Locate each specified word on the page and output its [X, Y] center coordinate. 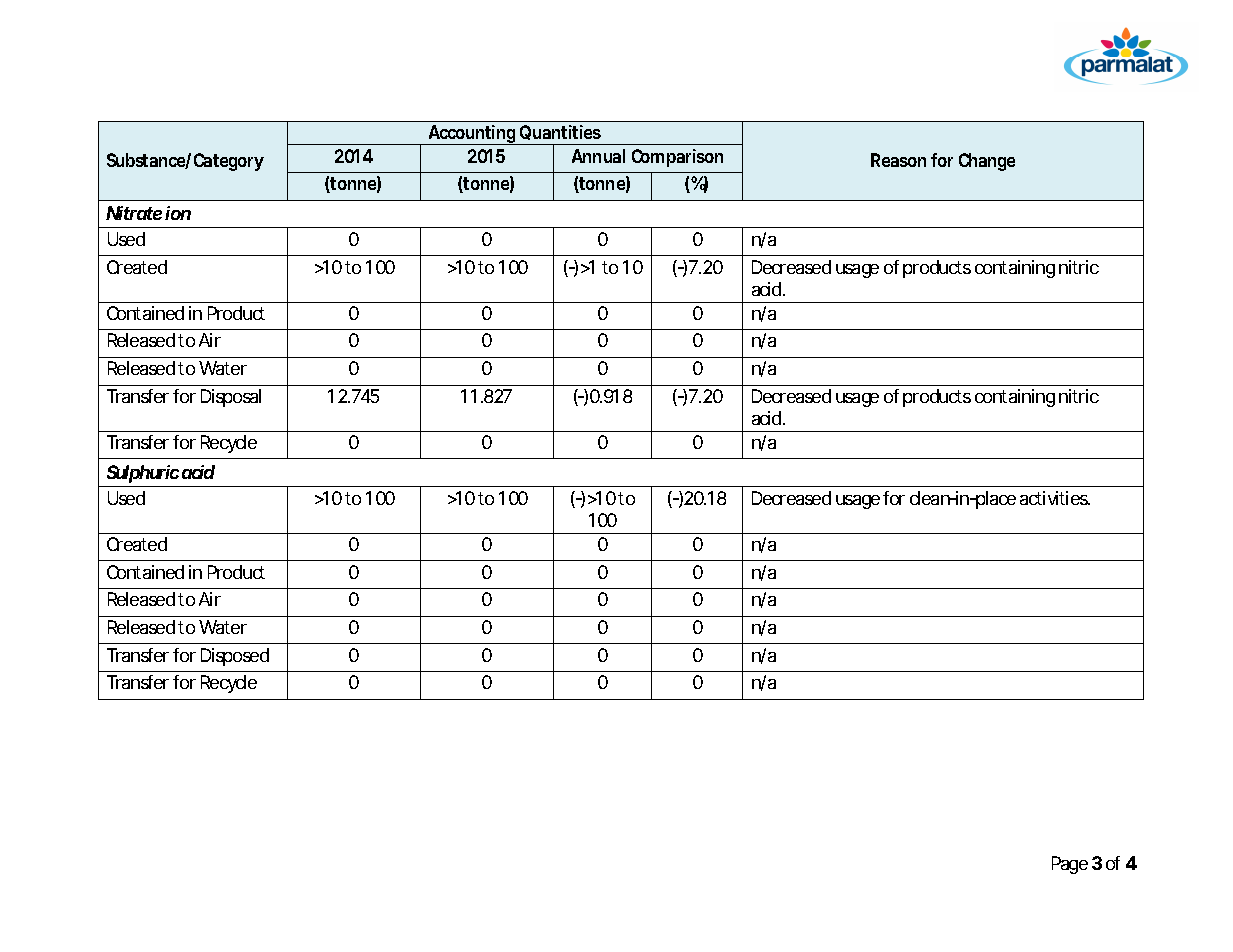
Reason [898, 160]
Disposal [231, 398]
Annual [598, 156]
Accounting [471, 135]
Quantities [560, 132]
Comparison [677, 158]
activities [1054, 498]
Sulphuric [143, 474]
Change [987, 162]
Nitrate [134, 213]
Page [1070, 865]
